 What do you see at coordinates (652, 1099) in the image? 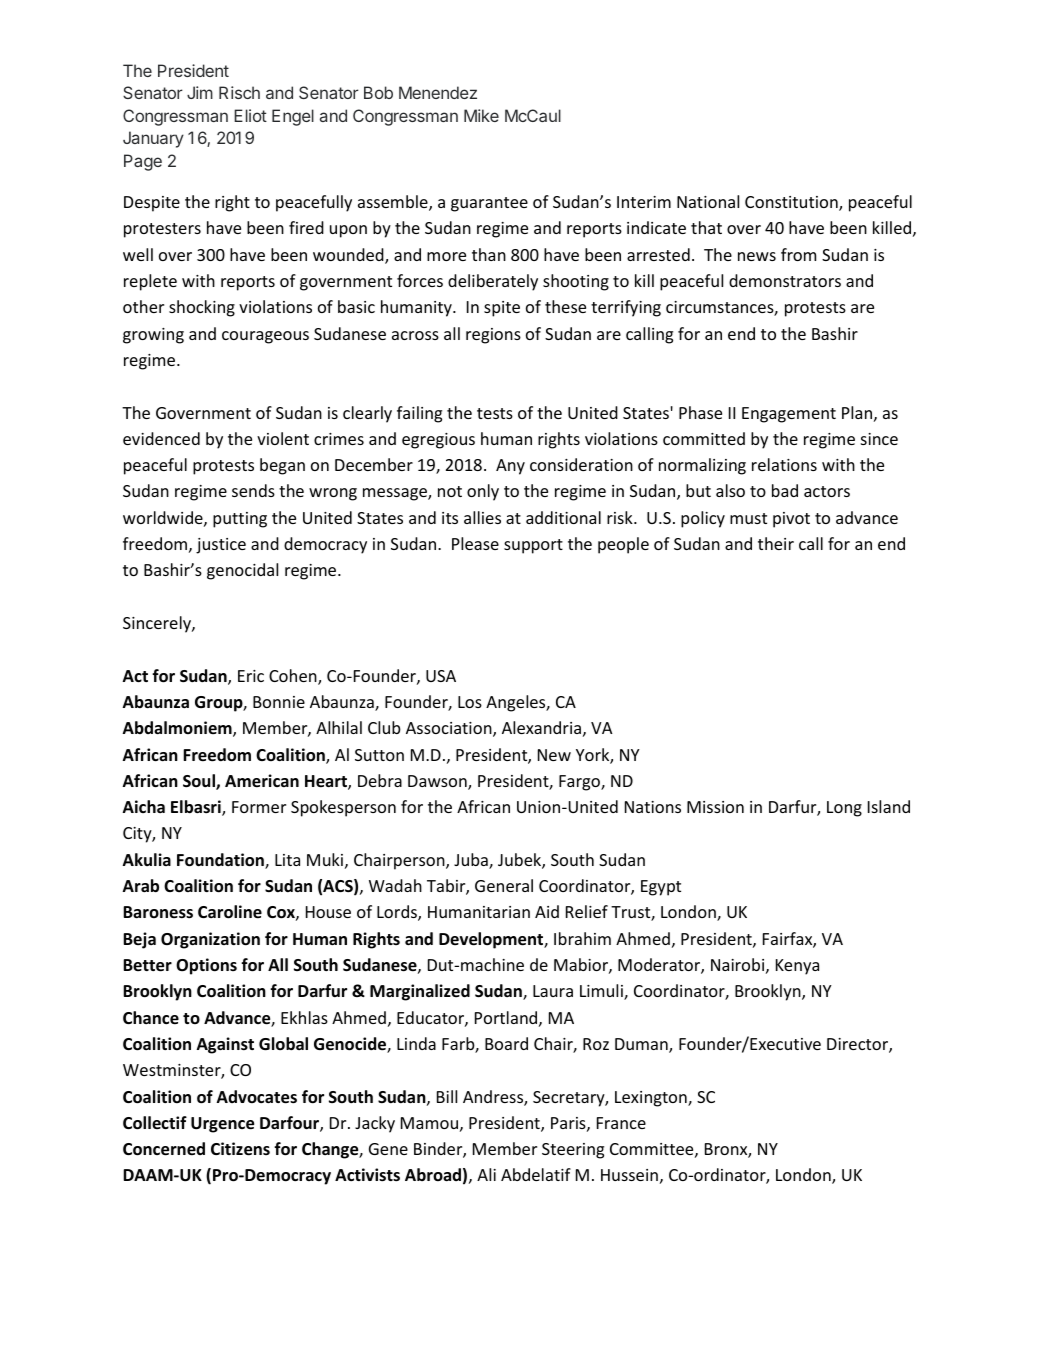
I see `Lexington` at bounding box center [652, 1099].
